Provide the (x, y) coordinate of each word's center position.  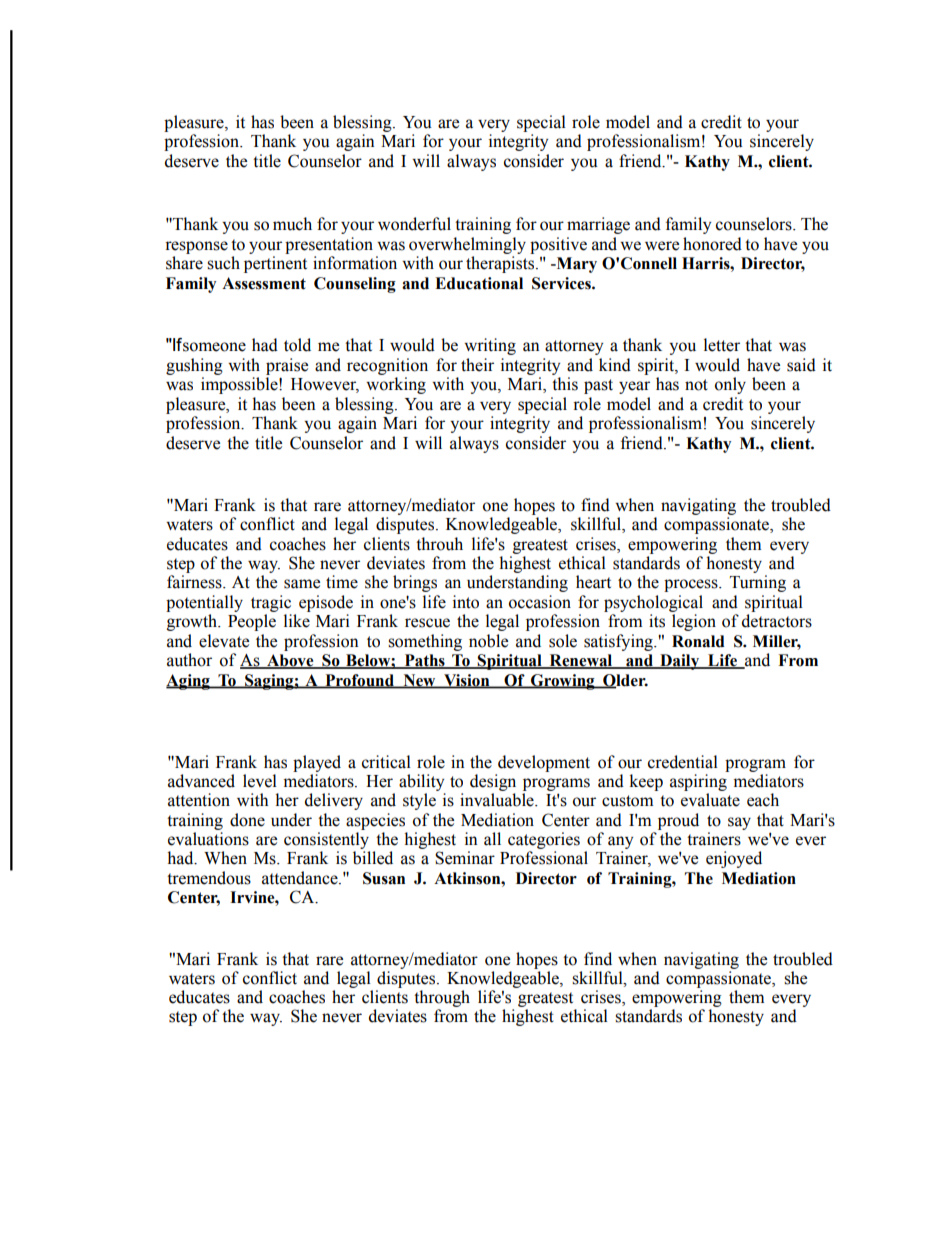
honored (712, 244)
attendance (301, 878)
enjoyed (734, 859)
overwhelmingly (467, 245)
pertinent (275, 264)
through (442, 1000)
